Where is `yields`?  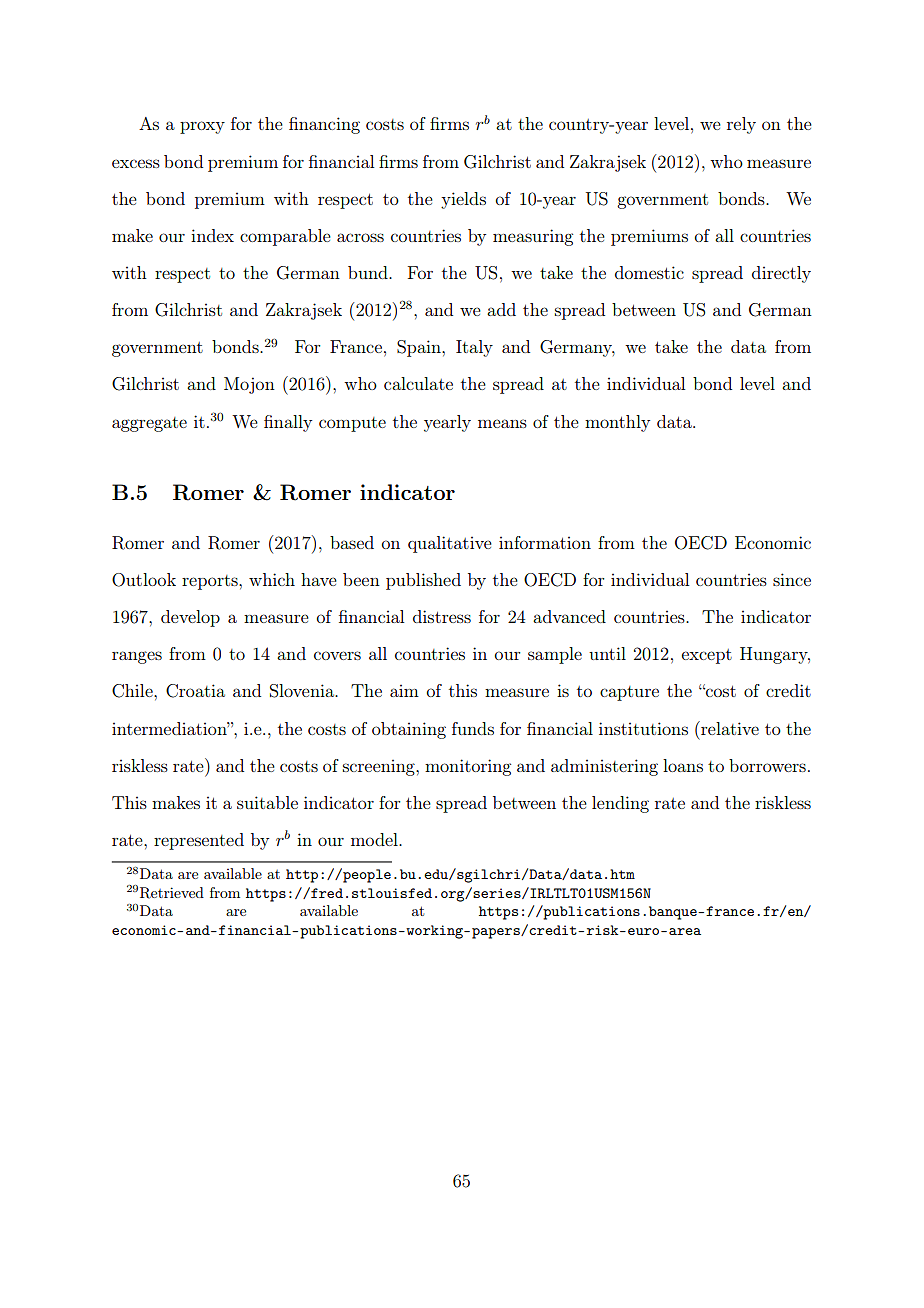 yields is located at coordinates (463, 200).
